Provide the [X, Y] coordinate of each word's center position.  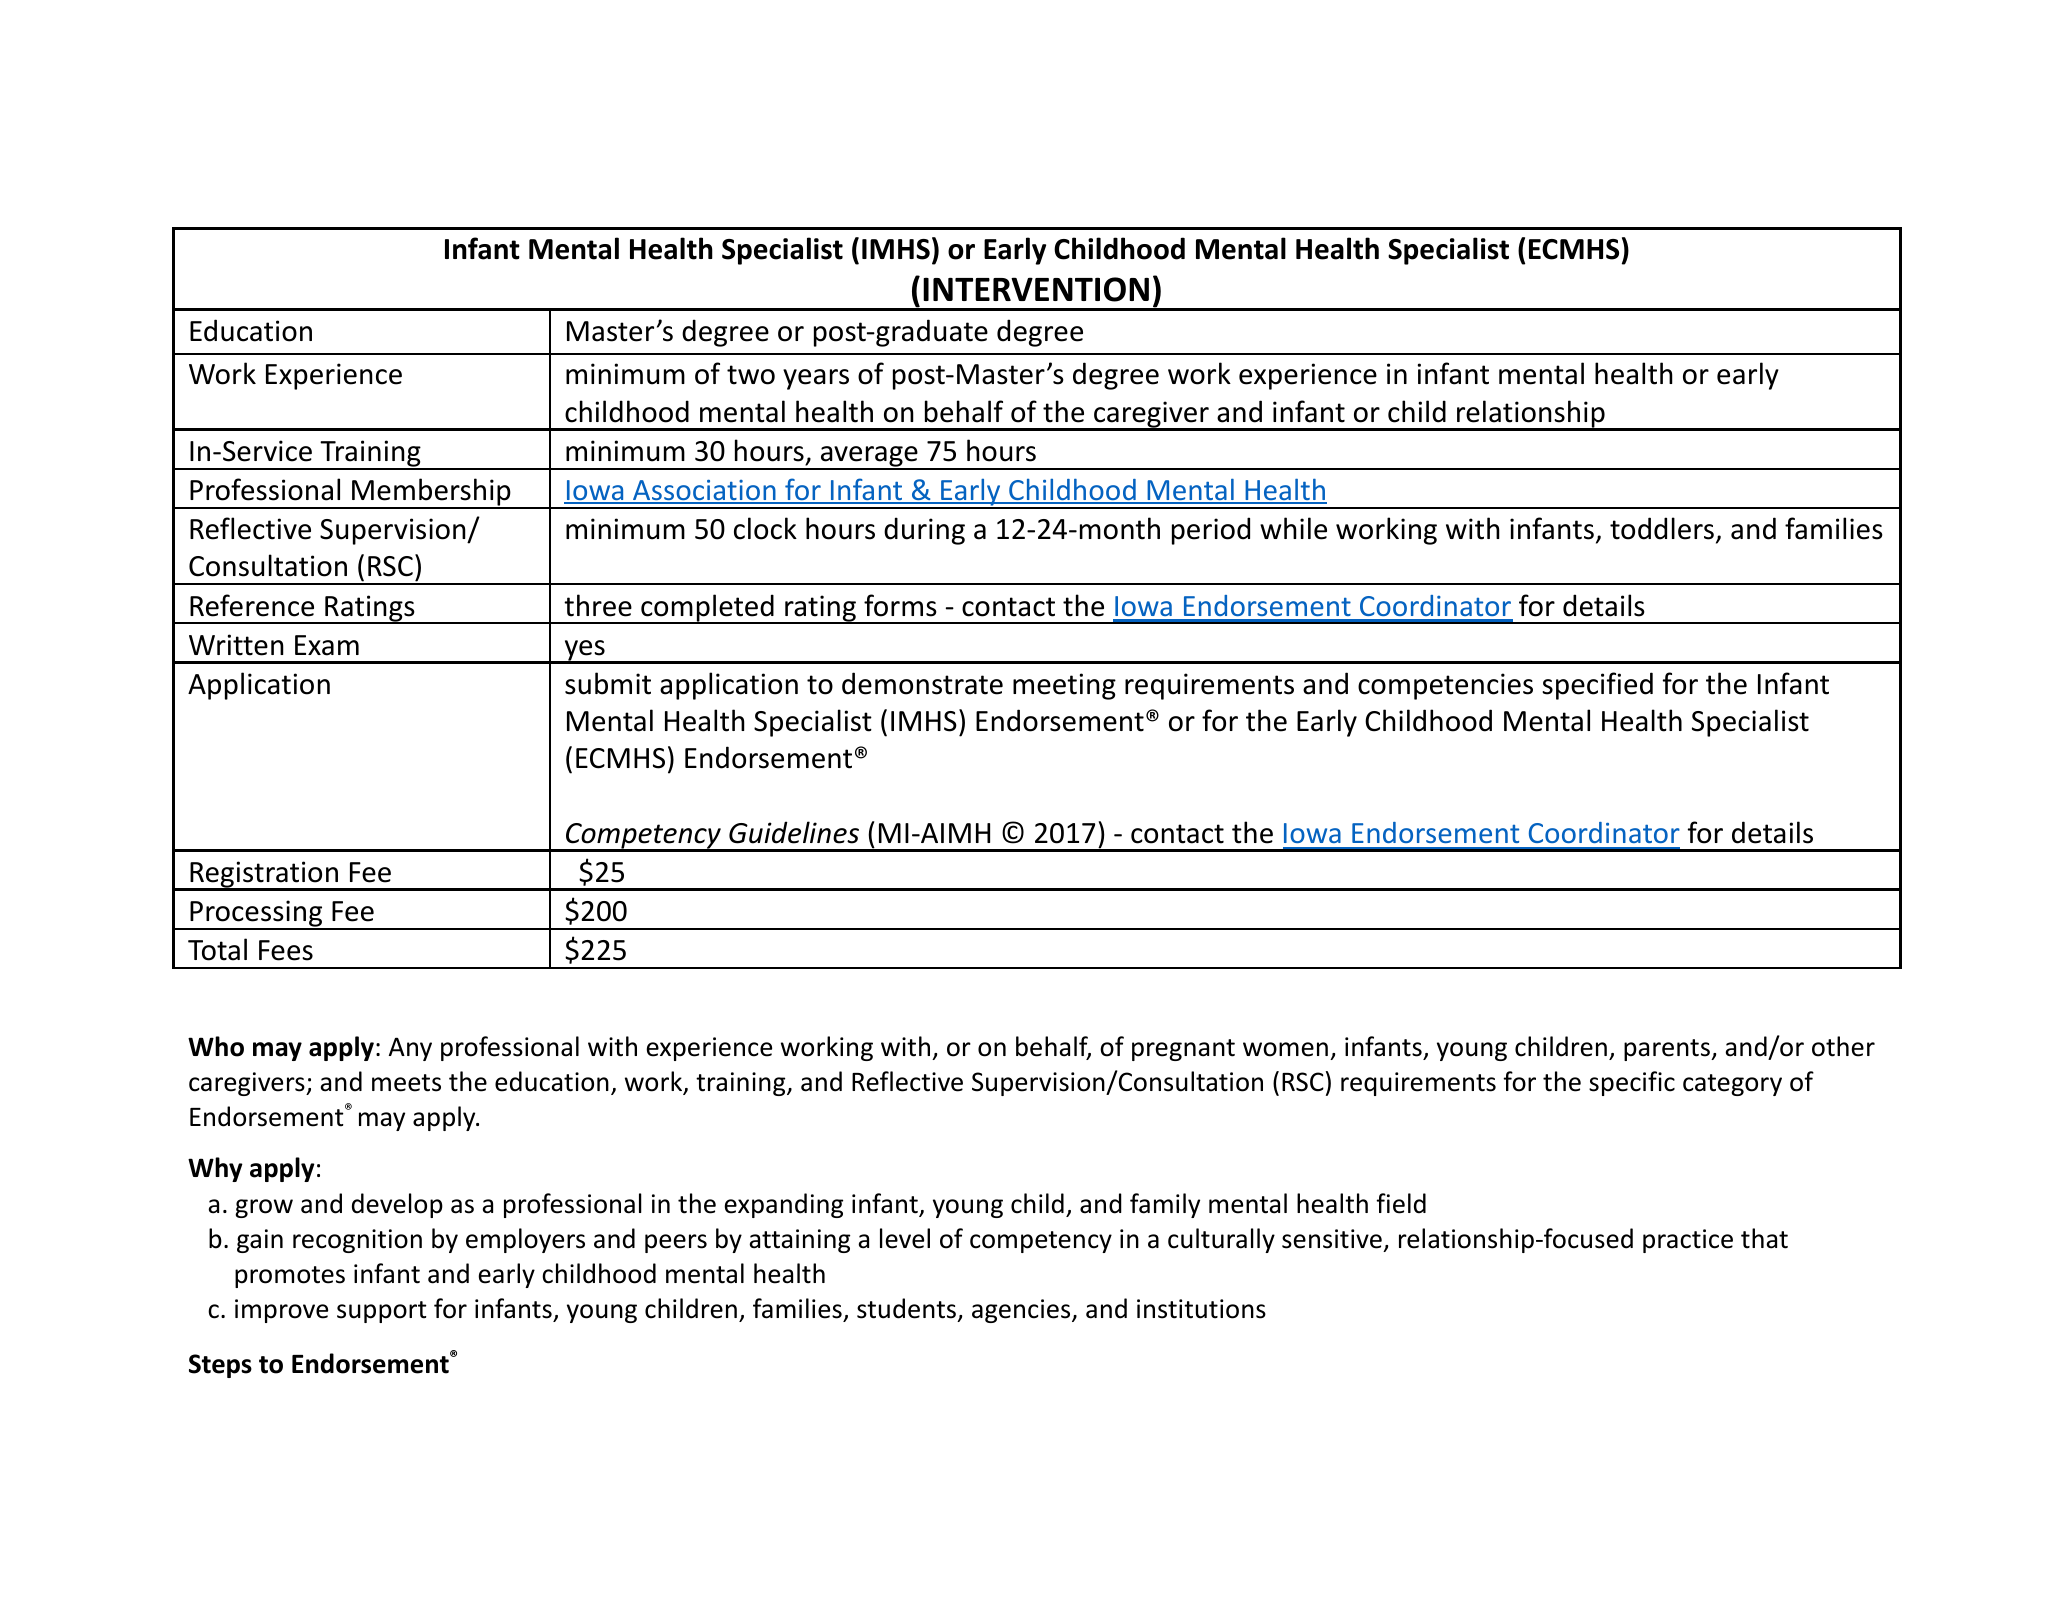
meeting [1064, 686]
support [382, 1312]
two [751, 375]
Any [410, 1049]
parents [1668, 1050]
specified [1597, 686]
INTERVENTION [1036, 289]
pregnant [1183, 1050]
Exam [327, 645]
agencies [1022, 1311]
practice [1688, 1241]
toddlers [1662, 528]
